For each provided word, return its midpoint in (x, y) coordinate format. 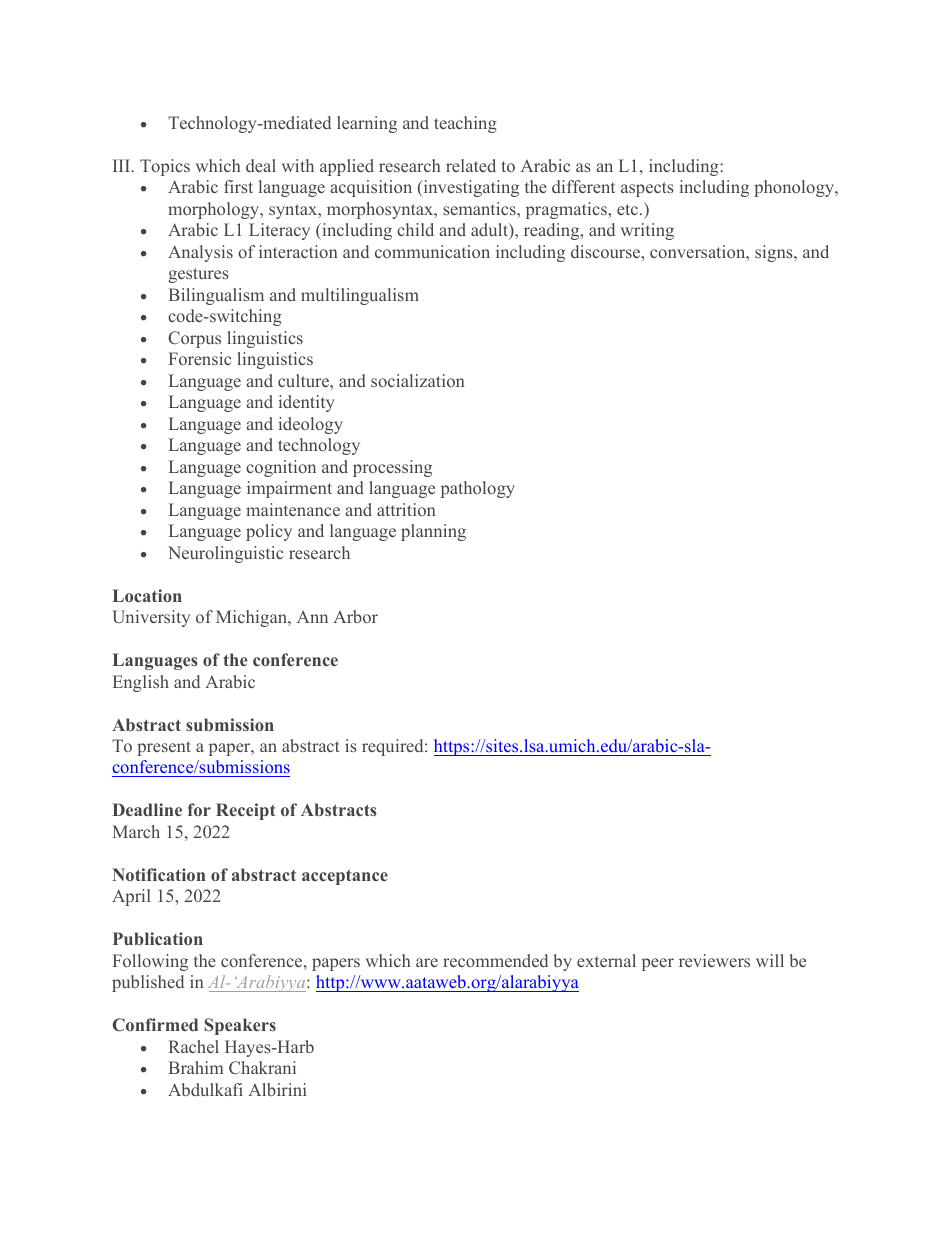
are (427, 962)
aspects (647, 189)
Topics (165, 167)
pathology (478, 489)
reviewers (714, 960)
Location (147, 595)
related (471, 165)
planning (433, 532)
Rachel (194, 1046)
